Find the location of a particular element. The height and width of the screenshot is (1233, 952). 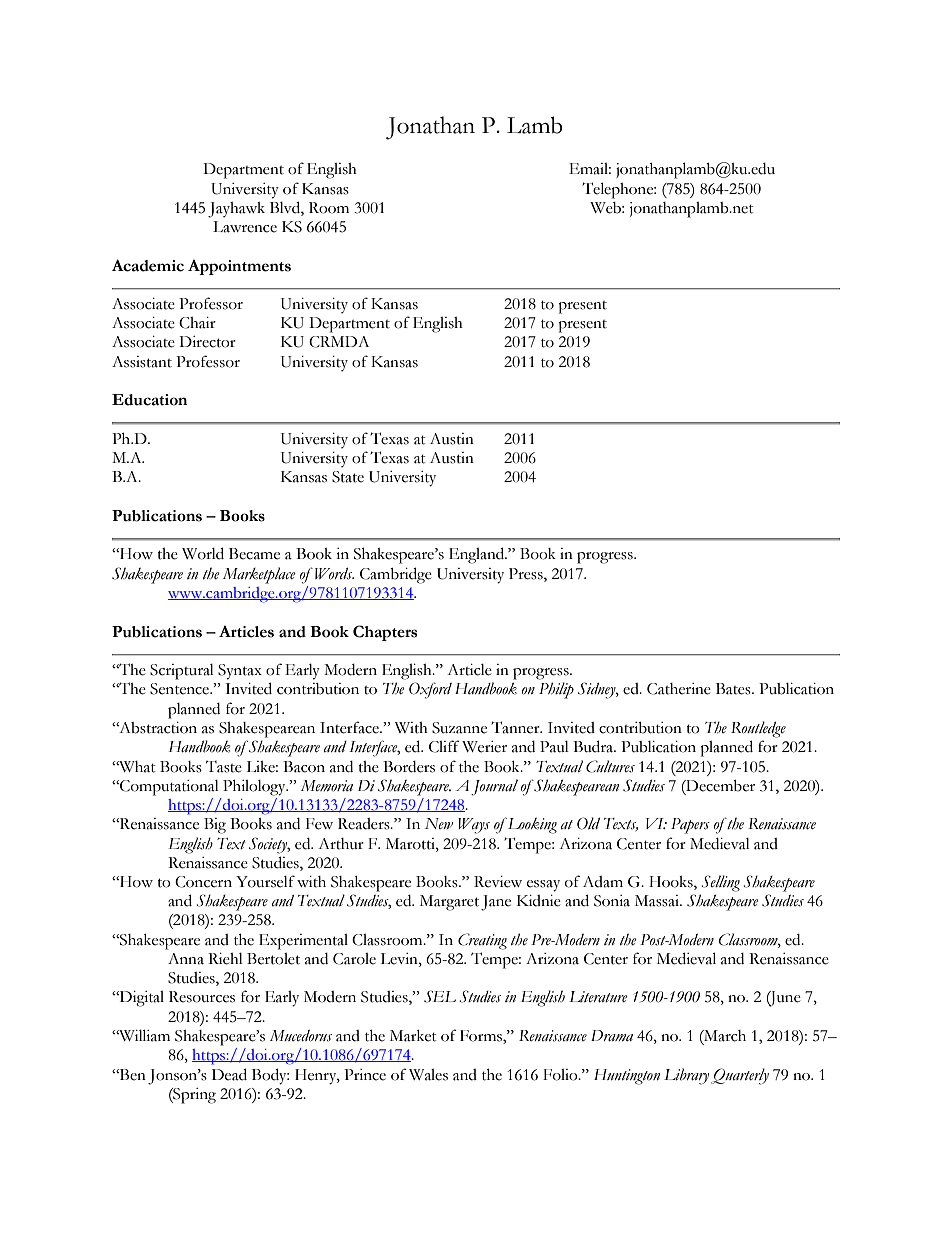

Press is located at coordinates (527, 574).
